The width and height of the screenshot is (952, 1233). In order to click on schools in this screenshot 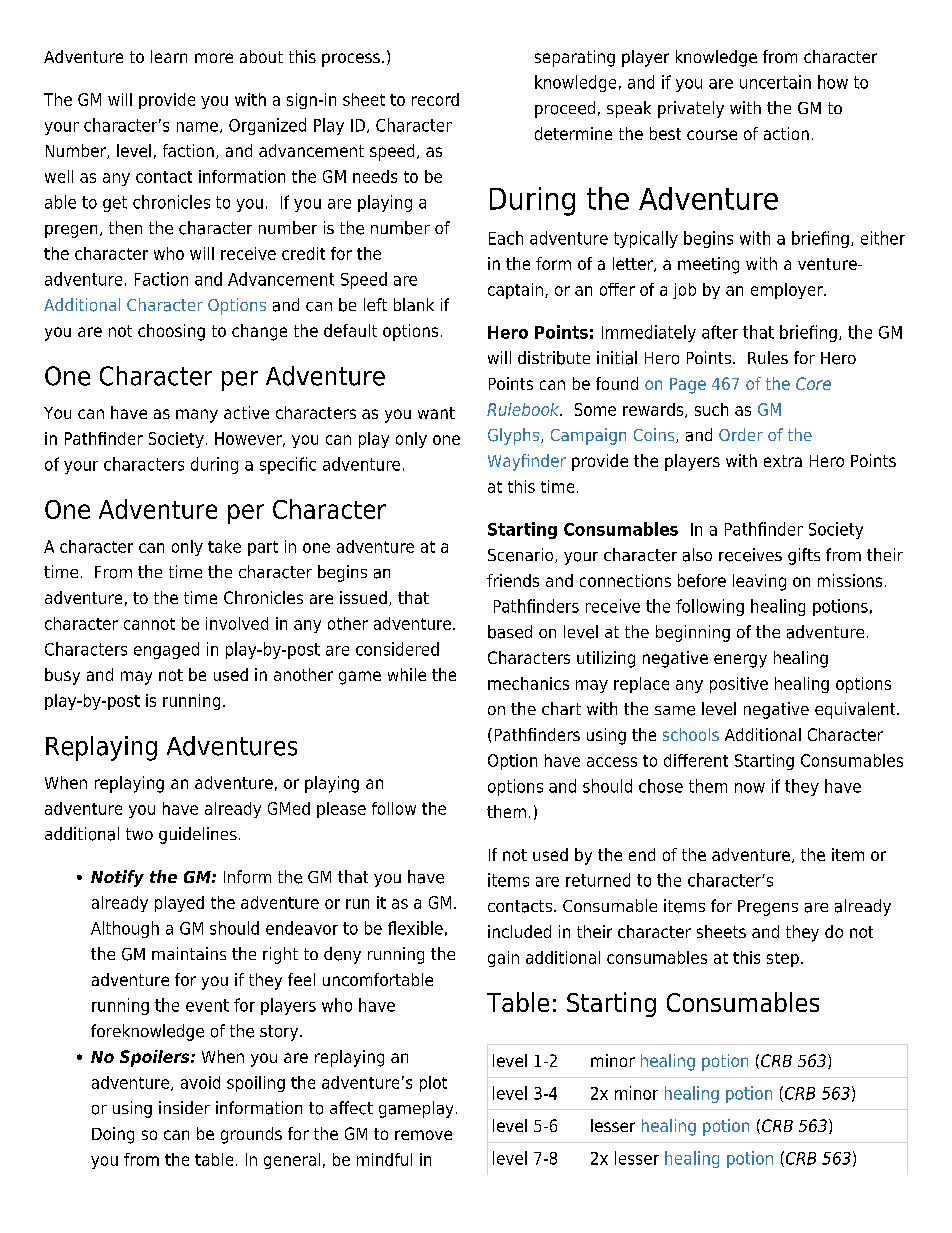, I will do `click(691, 734)`.
